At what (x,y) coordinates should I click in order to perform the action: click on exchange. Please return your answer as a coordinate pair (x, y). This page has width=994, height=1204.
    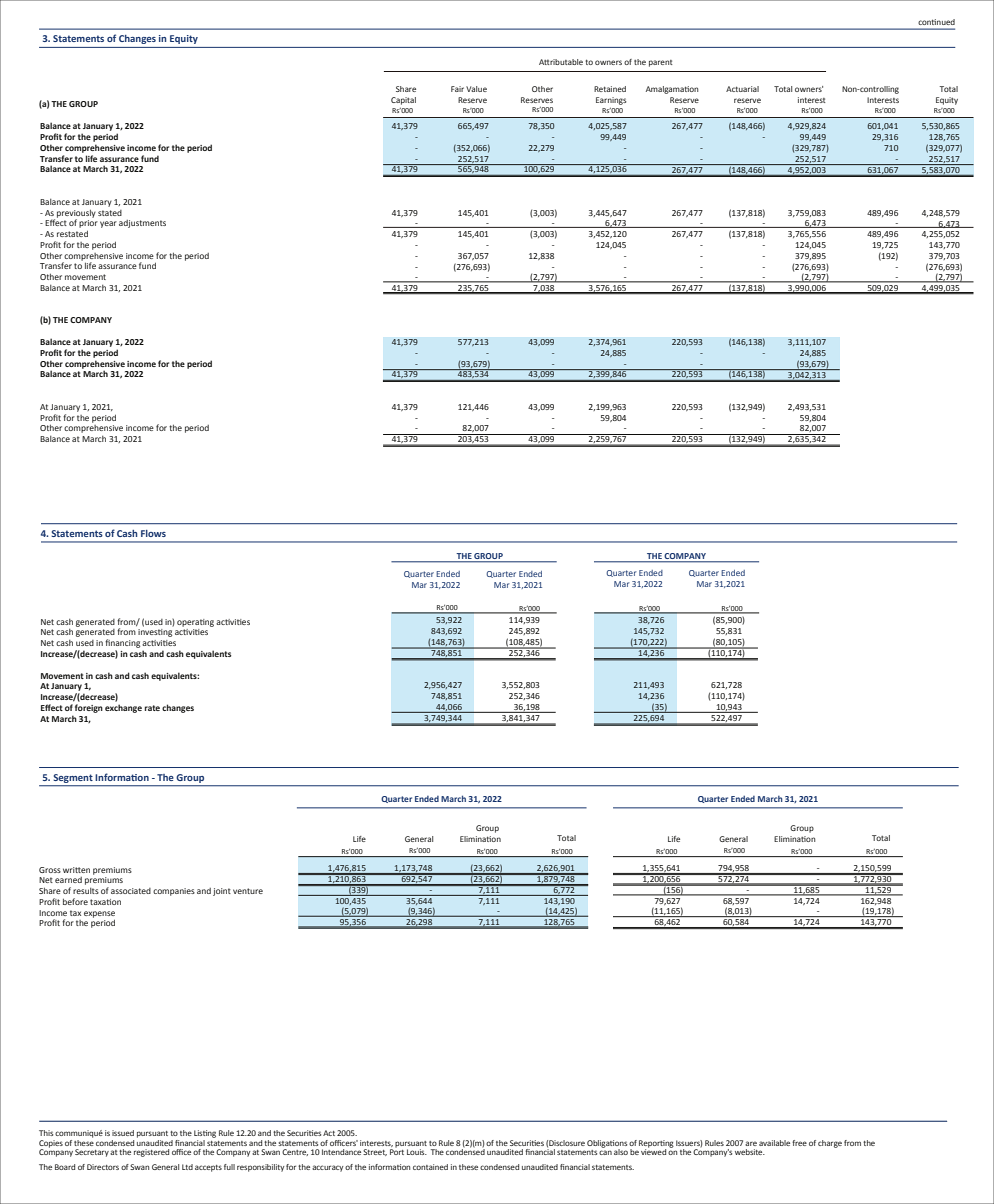
    Looking at the image, I should click on (123, 708).
